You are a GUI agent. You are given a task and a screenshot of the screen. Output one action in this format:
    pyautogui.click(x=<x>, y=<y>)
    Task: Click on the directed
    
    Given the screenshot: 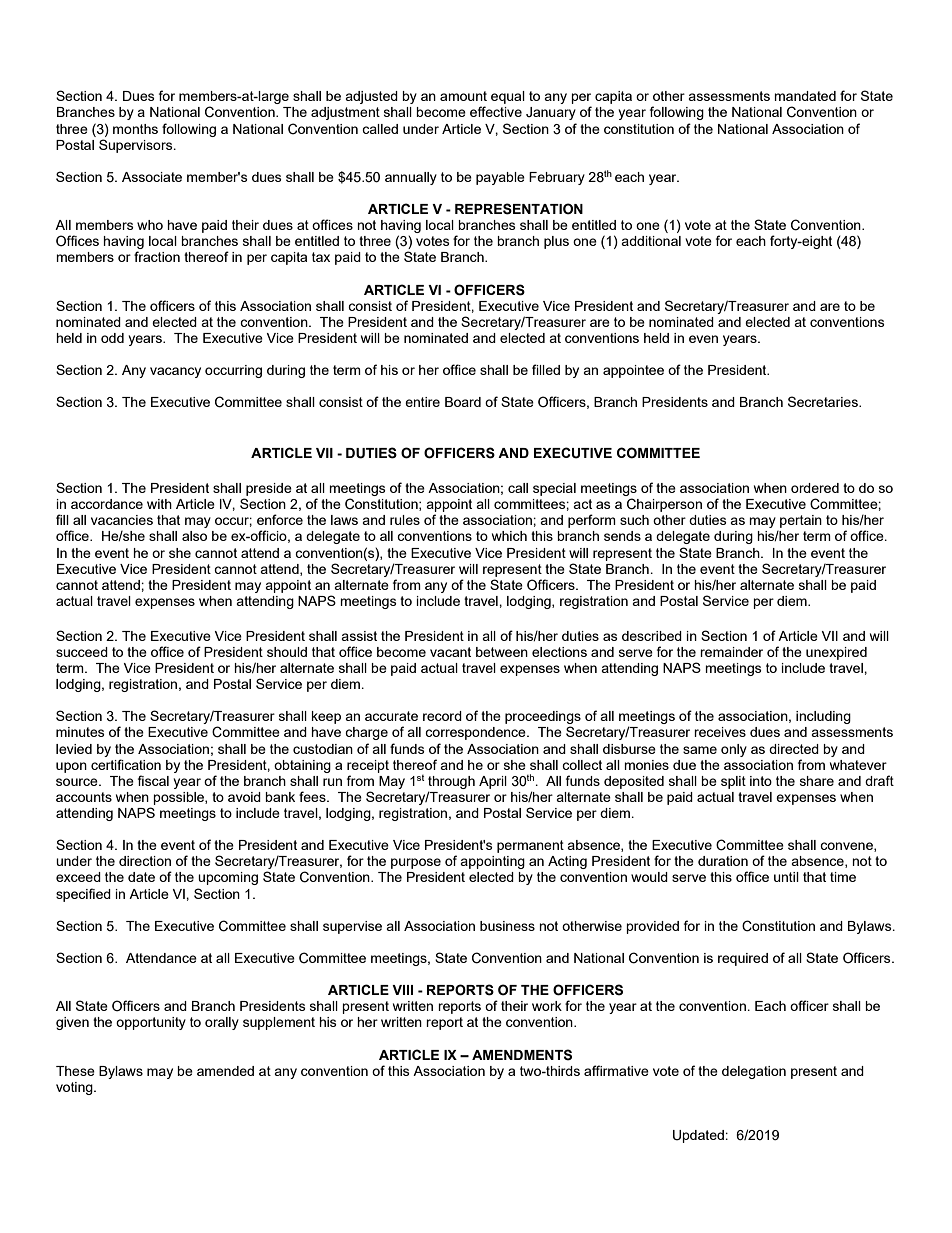 What is the action you would take?
    pyautogui.click(x=794, y=749)
